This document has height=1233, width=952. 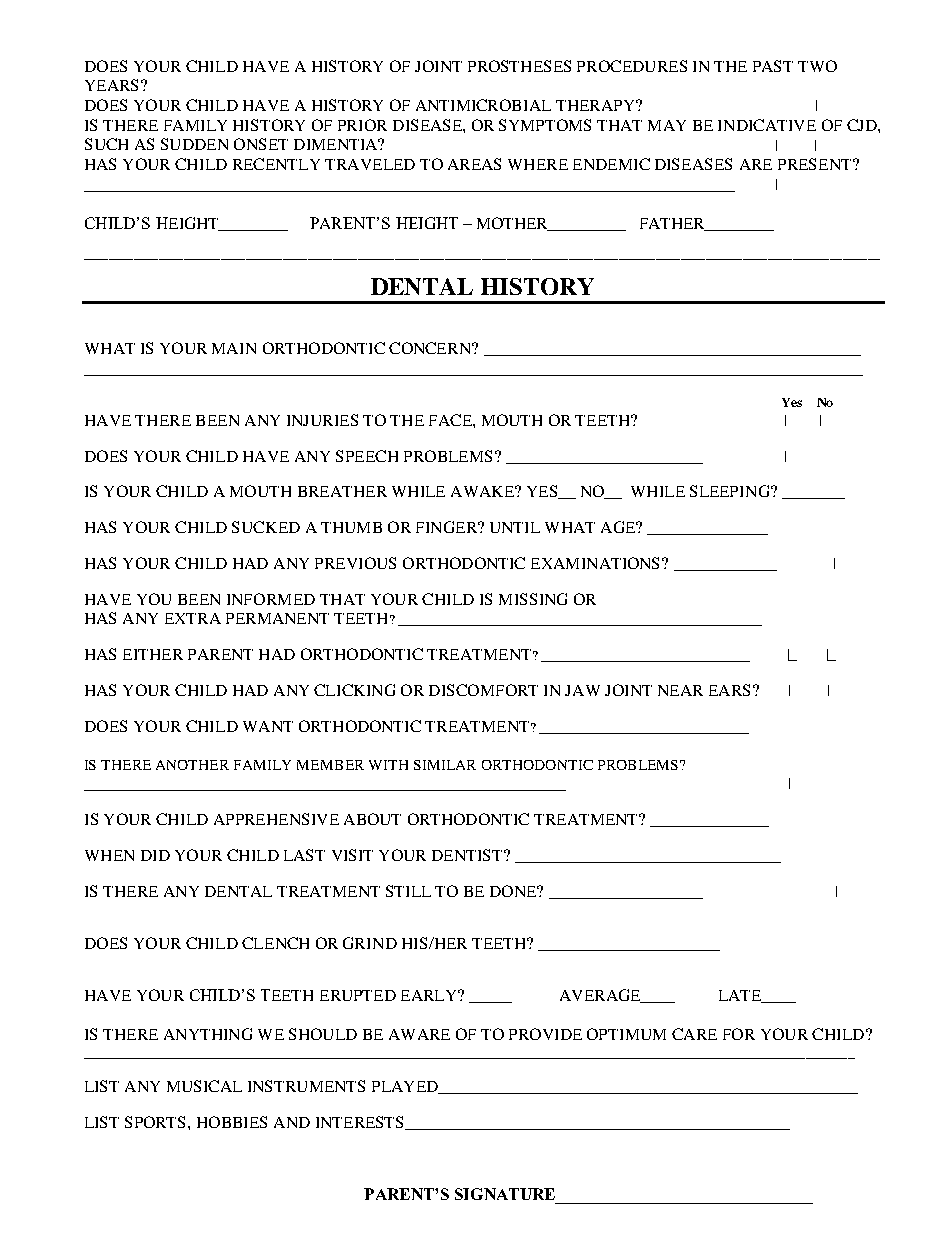 I want to click on EXTRA, so click(x=193, y=618).
